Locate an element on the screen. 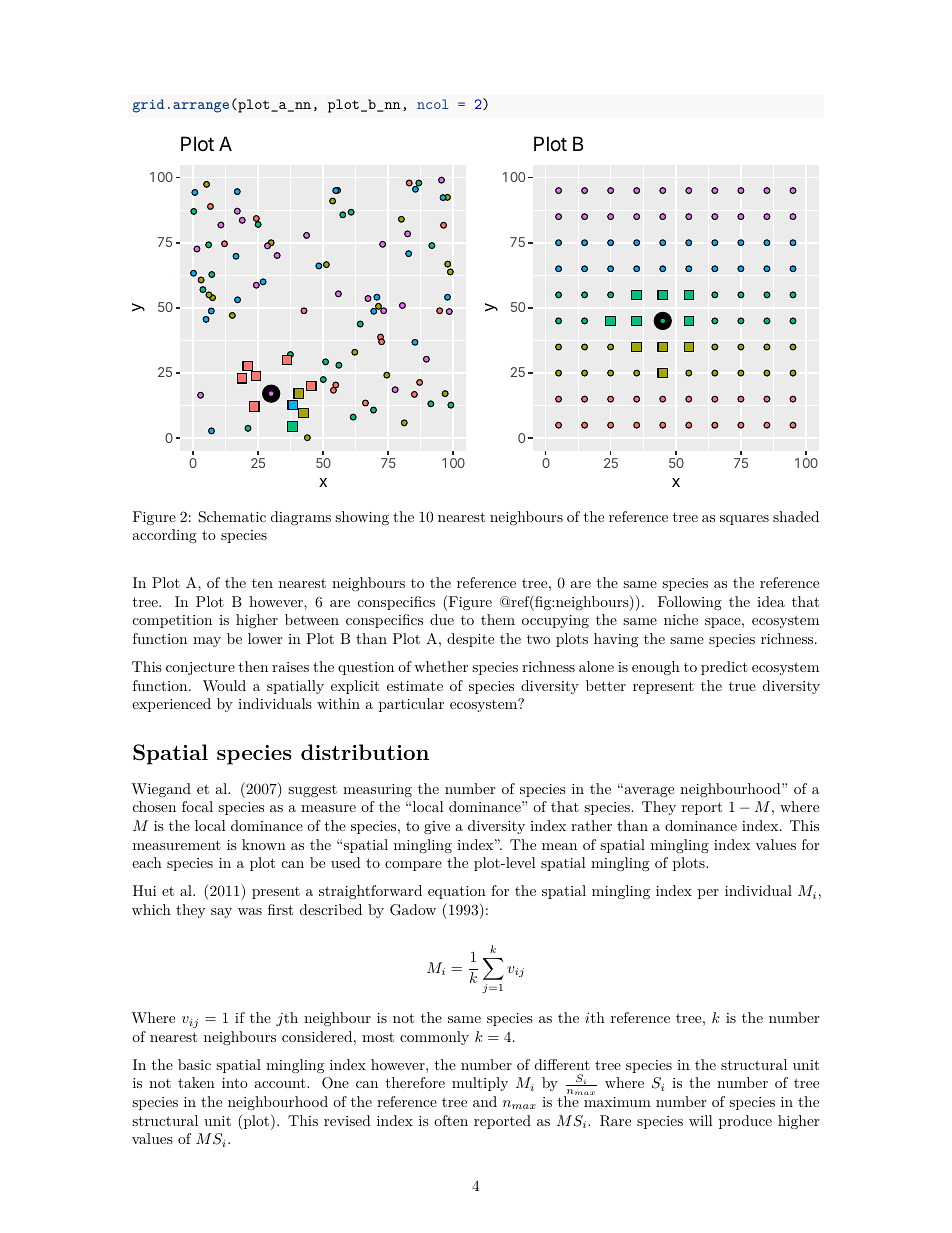 The image size is (952, 1233). multiply is located at coordinates (480, 1084).
